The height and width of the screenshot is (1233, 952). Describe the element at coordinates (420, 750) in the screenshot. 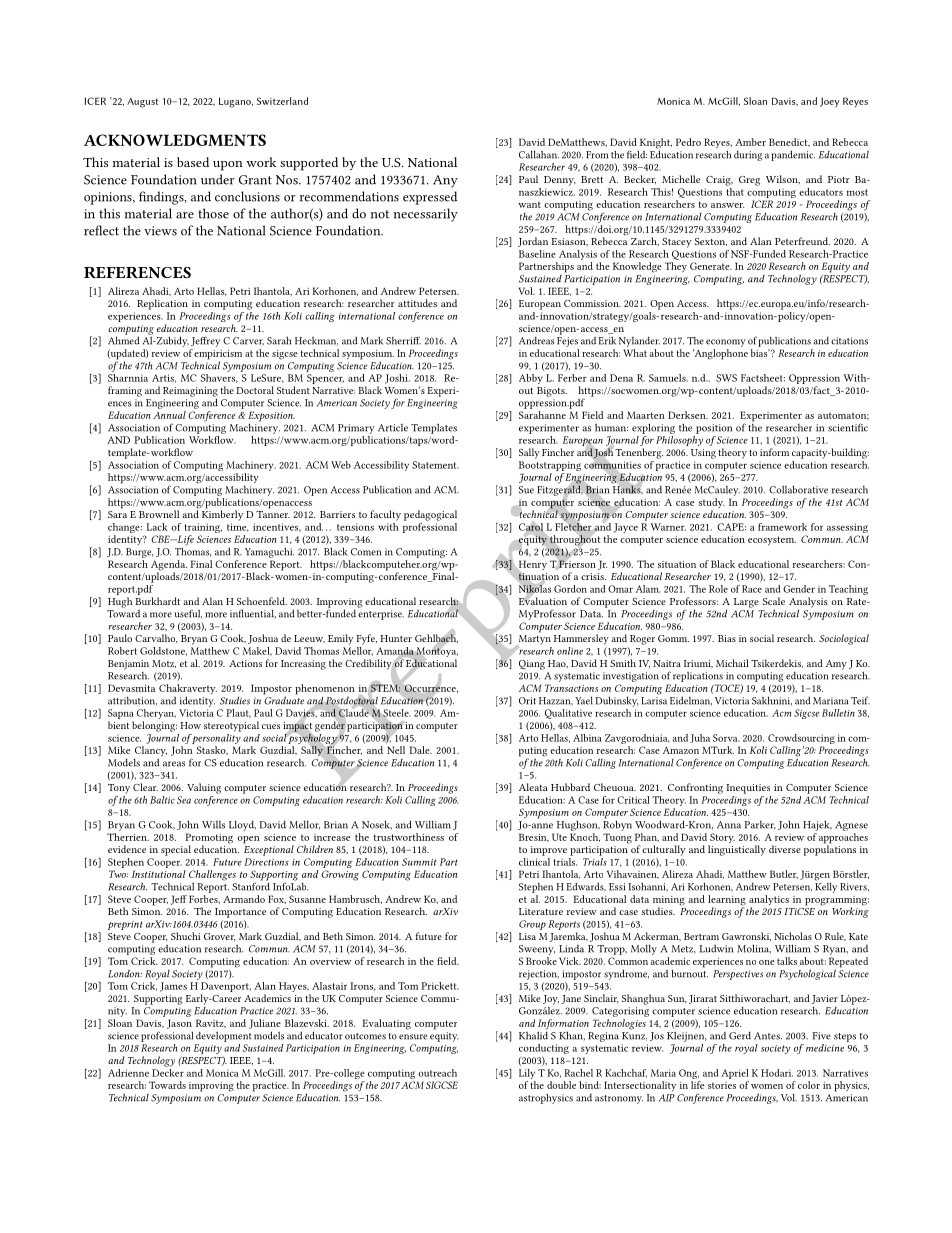

I see `Dale` at that location.
